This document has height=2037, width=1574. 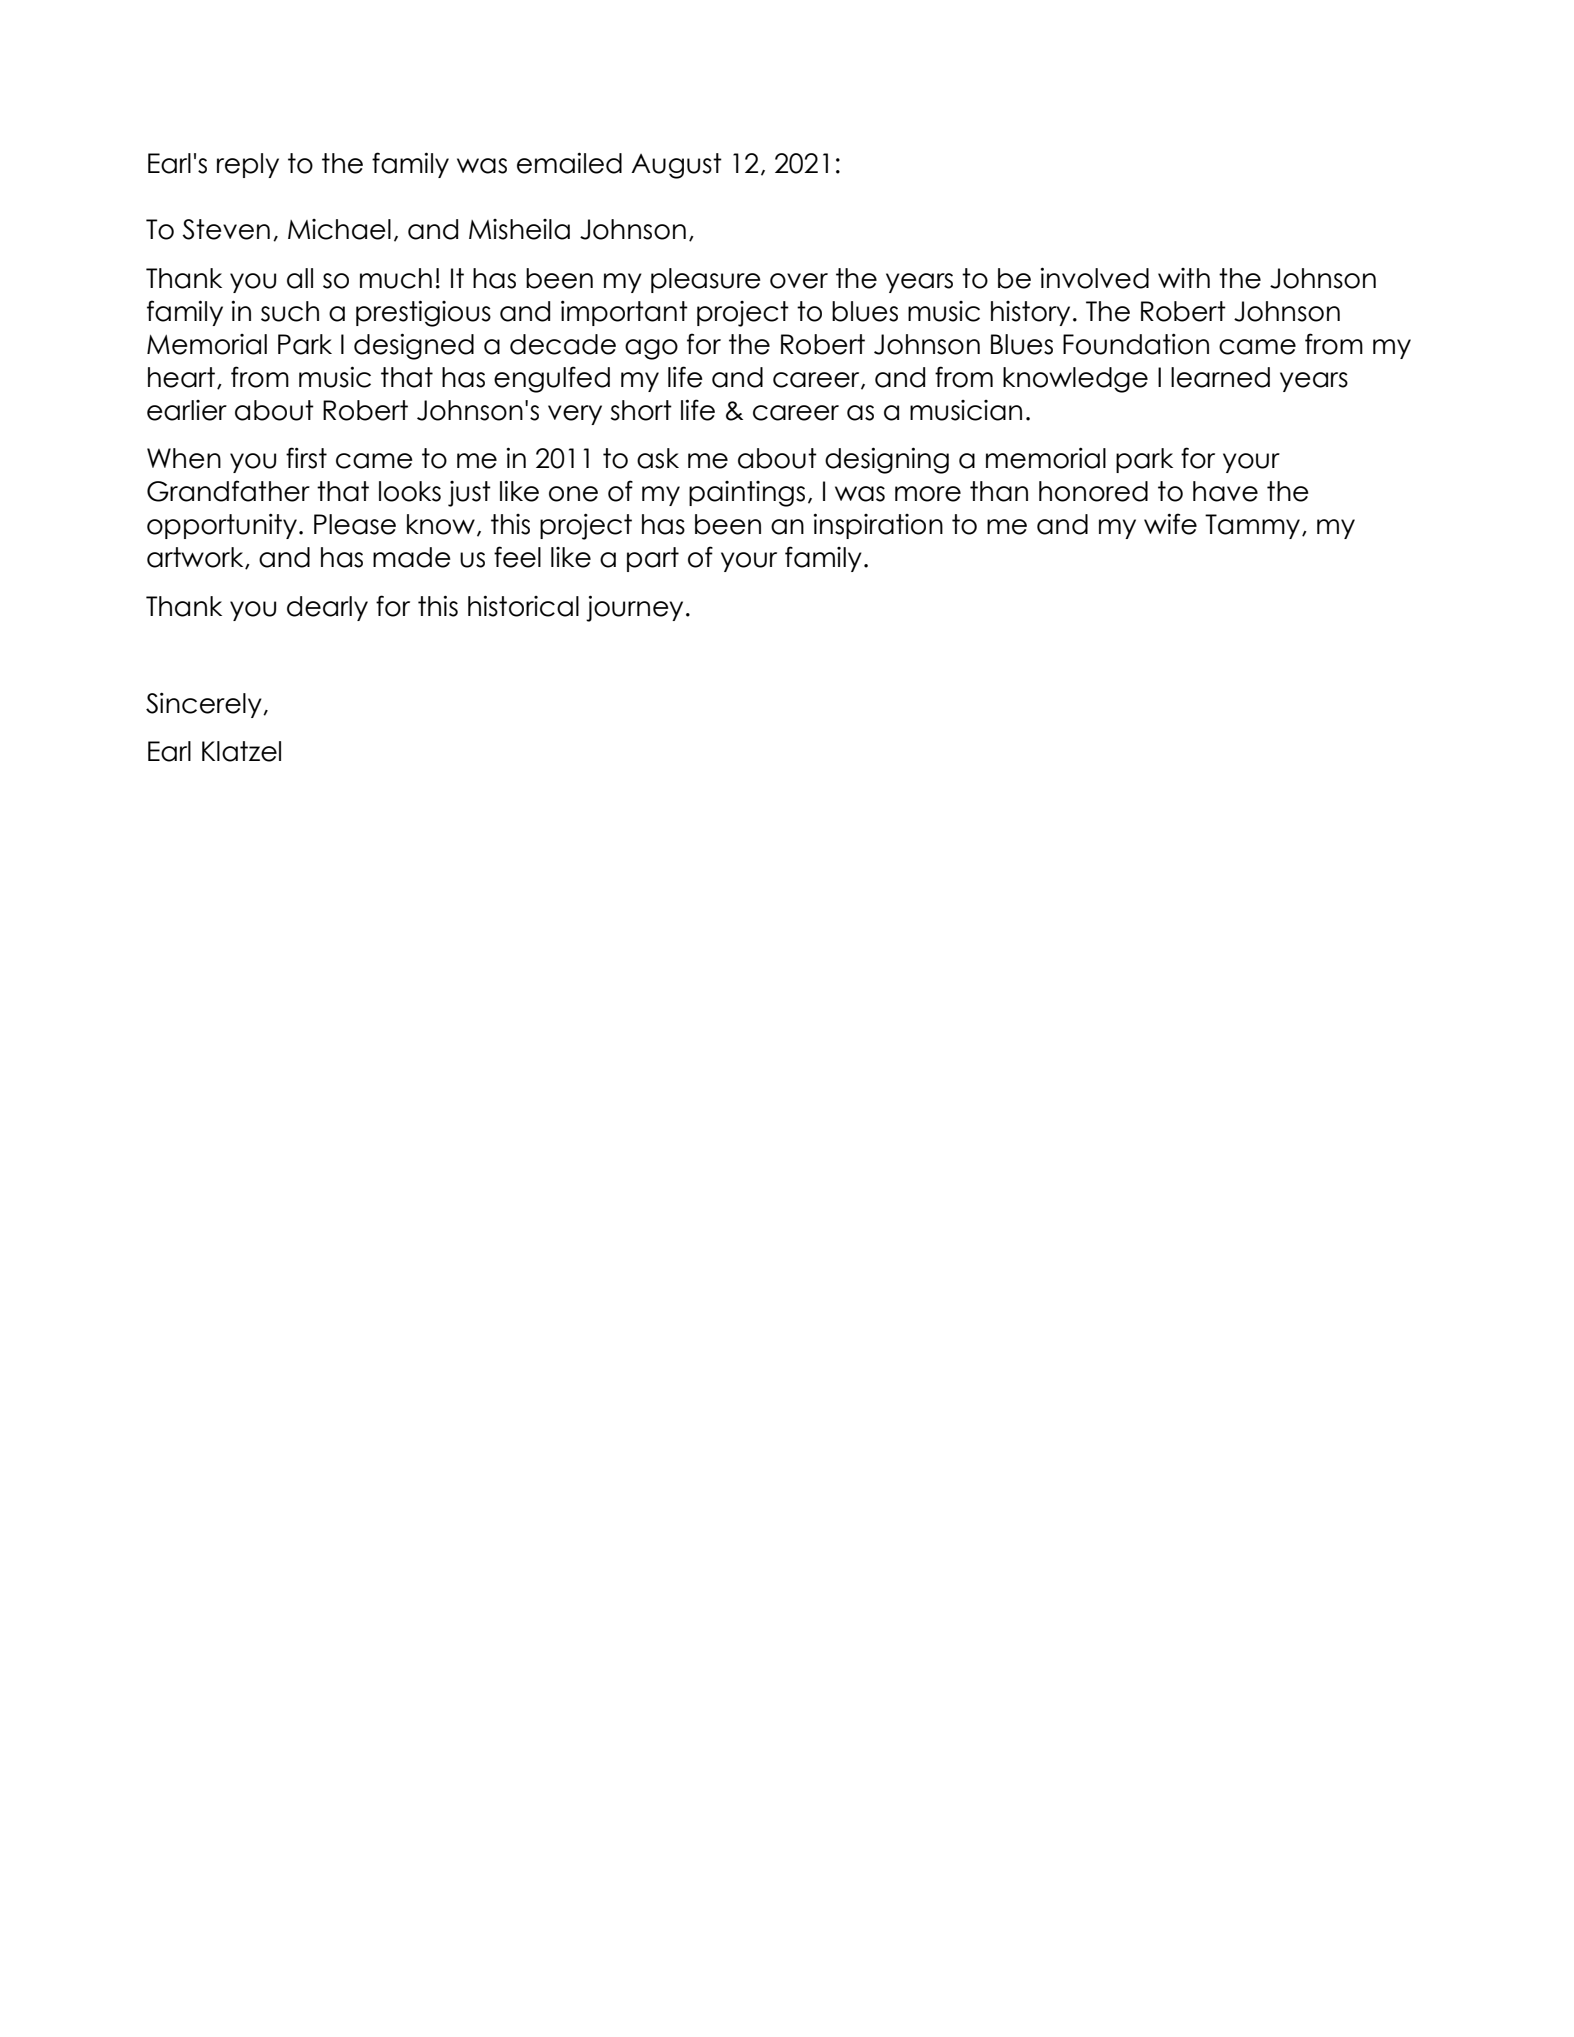 I want to click on involved, so click(x=1094, y=278).
